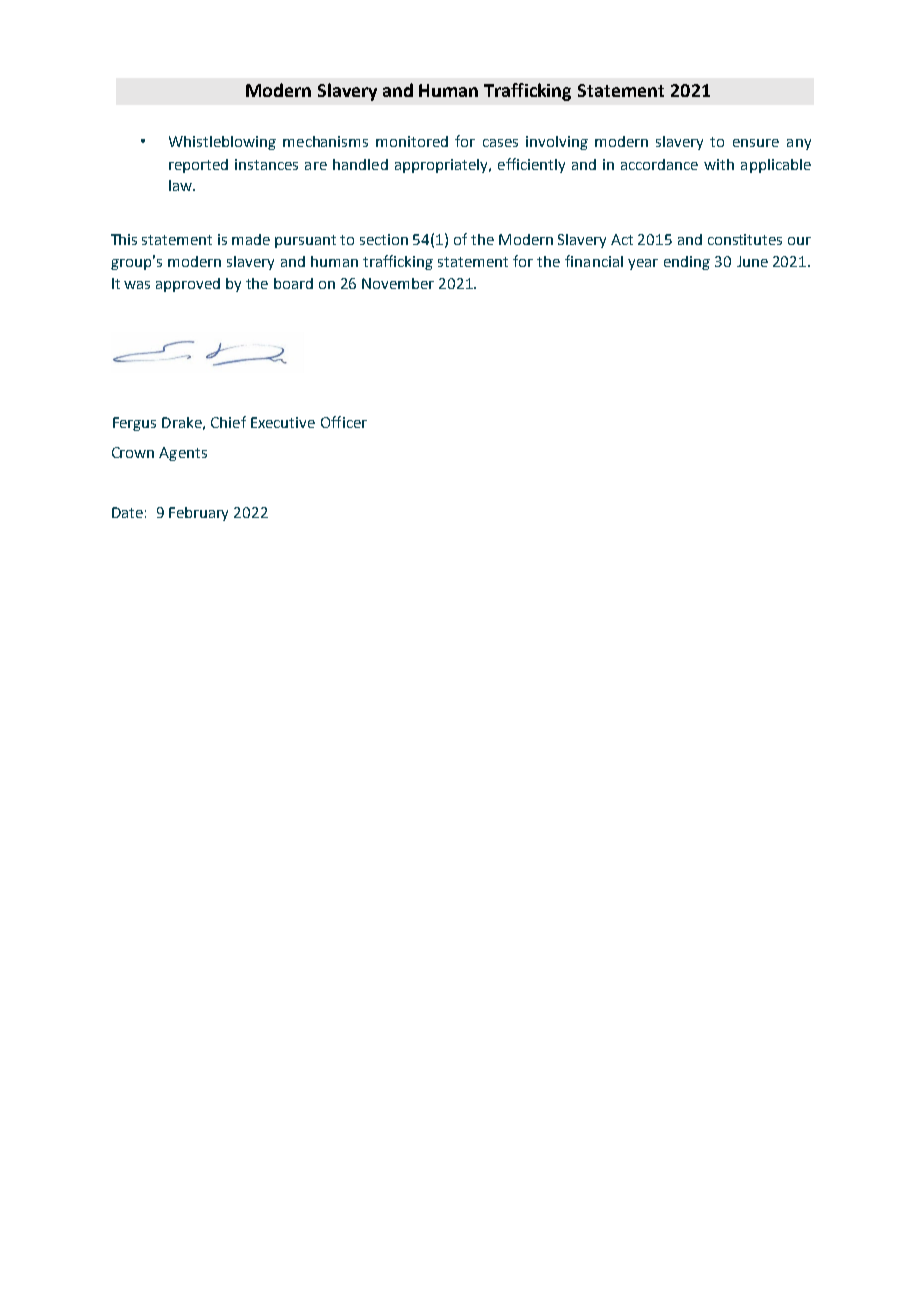 This document has height=1307, width=924. What do you see at coordinates (442, 166) in the document?
I see `appropriately` at bounding box center [442, 166].
